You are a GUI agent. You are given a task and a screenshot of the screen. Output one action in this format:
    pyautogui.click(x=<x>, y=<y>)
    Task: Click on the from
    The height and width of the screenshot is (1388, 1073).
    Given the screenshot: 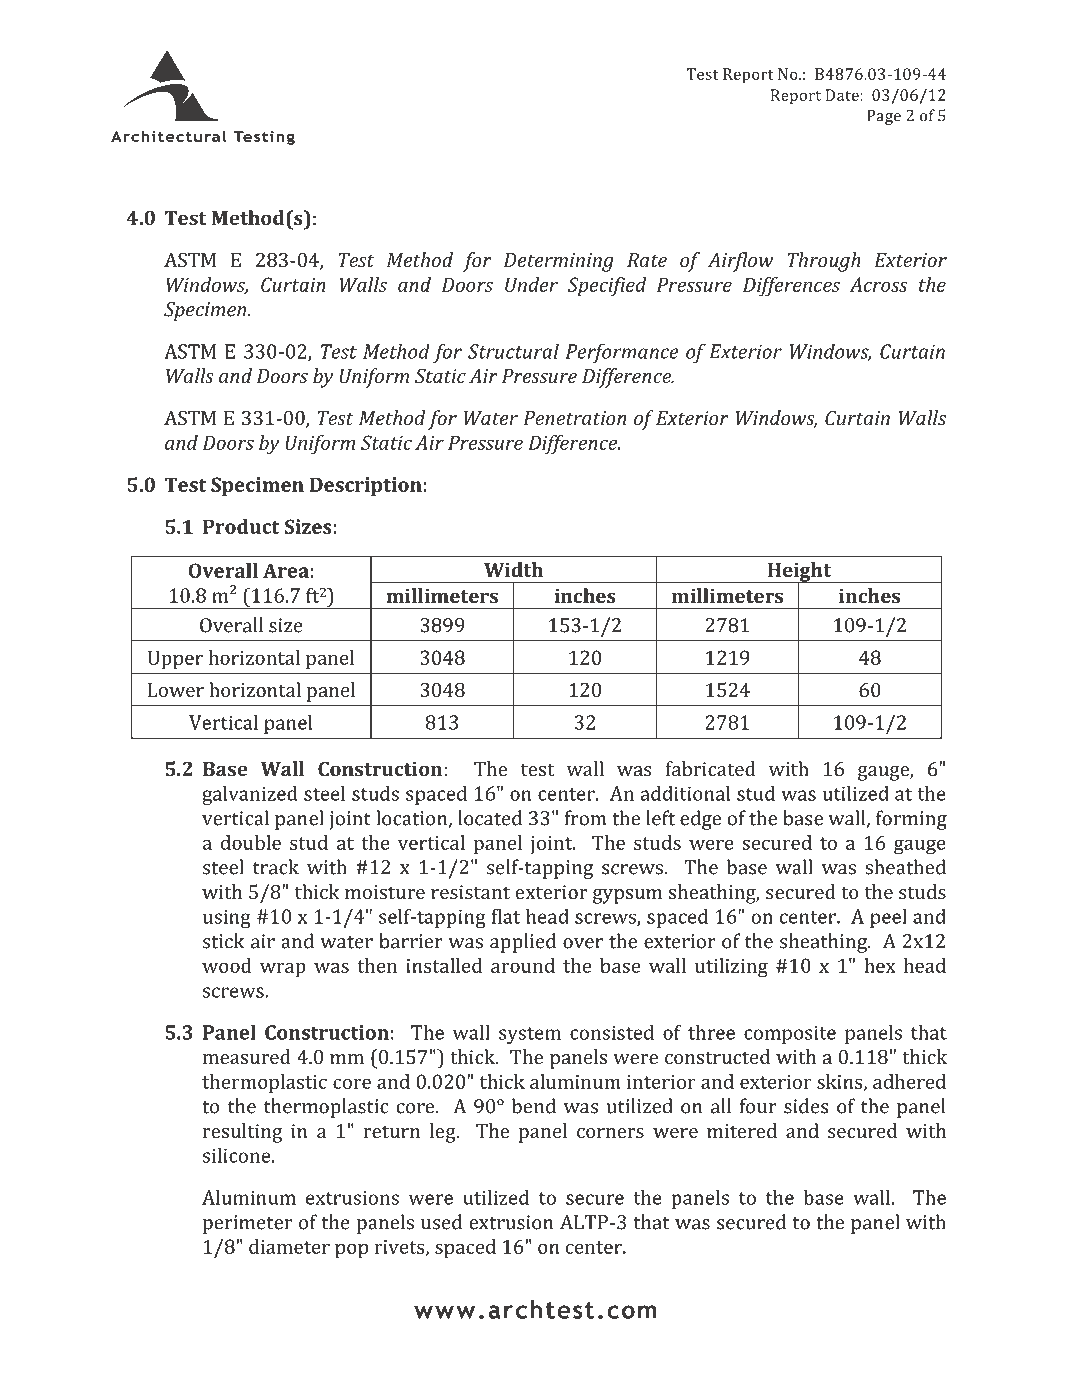 What is the action you would take?
    pyautogui.click(x=585, y=818)
